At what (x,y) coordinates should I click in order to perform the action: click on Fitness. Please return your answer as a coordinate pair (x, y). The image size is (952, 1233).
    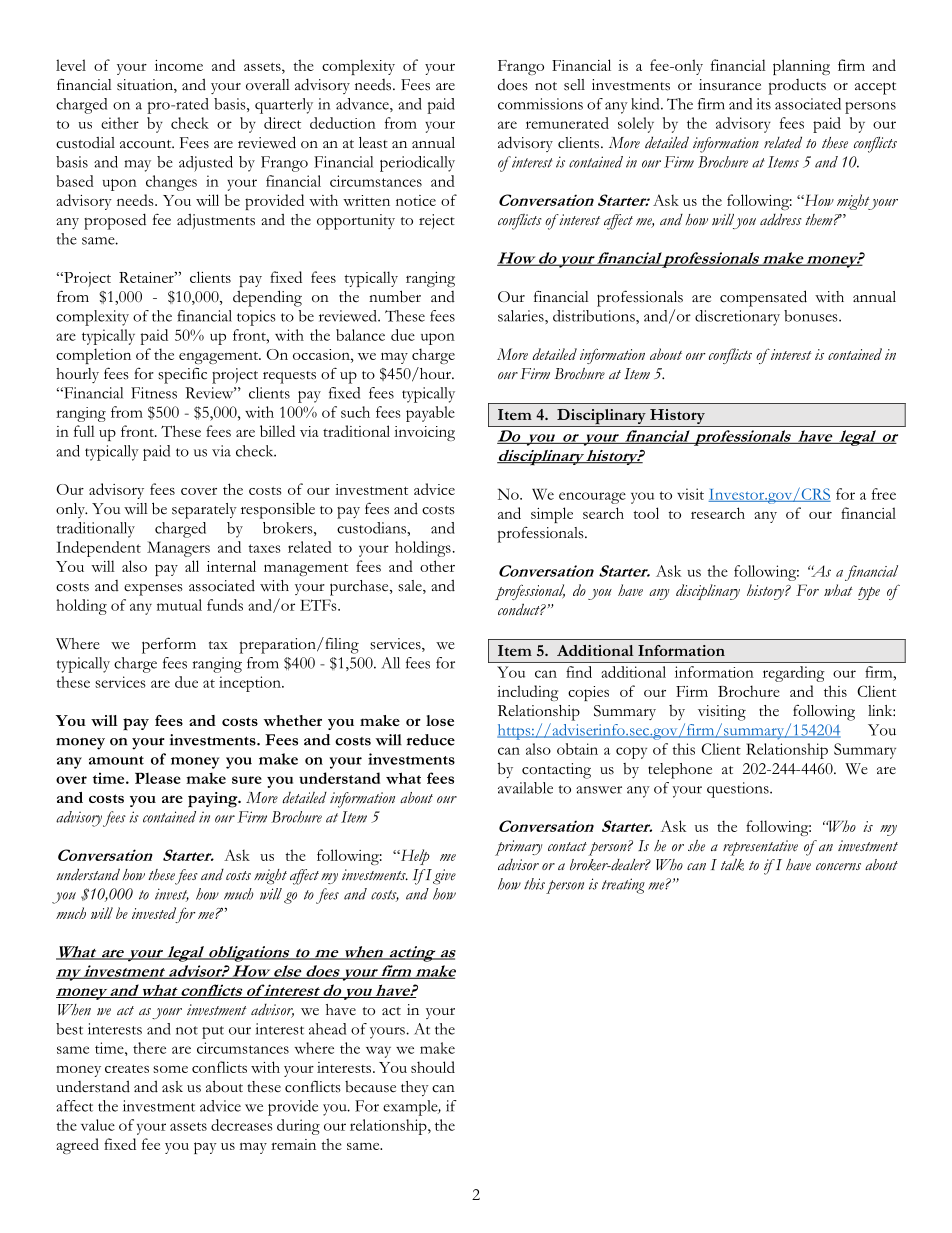
    Looking at the image, I should click on (154, 393).
